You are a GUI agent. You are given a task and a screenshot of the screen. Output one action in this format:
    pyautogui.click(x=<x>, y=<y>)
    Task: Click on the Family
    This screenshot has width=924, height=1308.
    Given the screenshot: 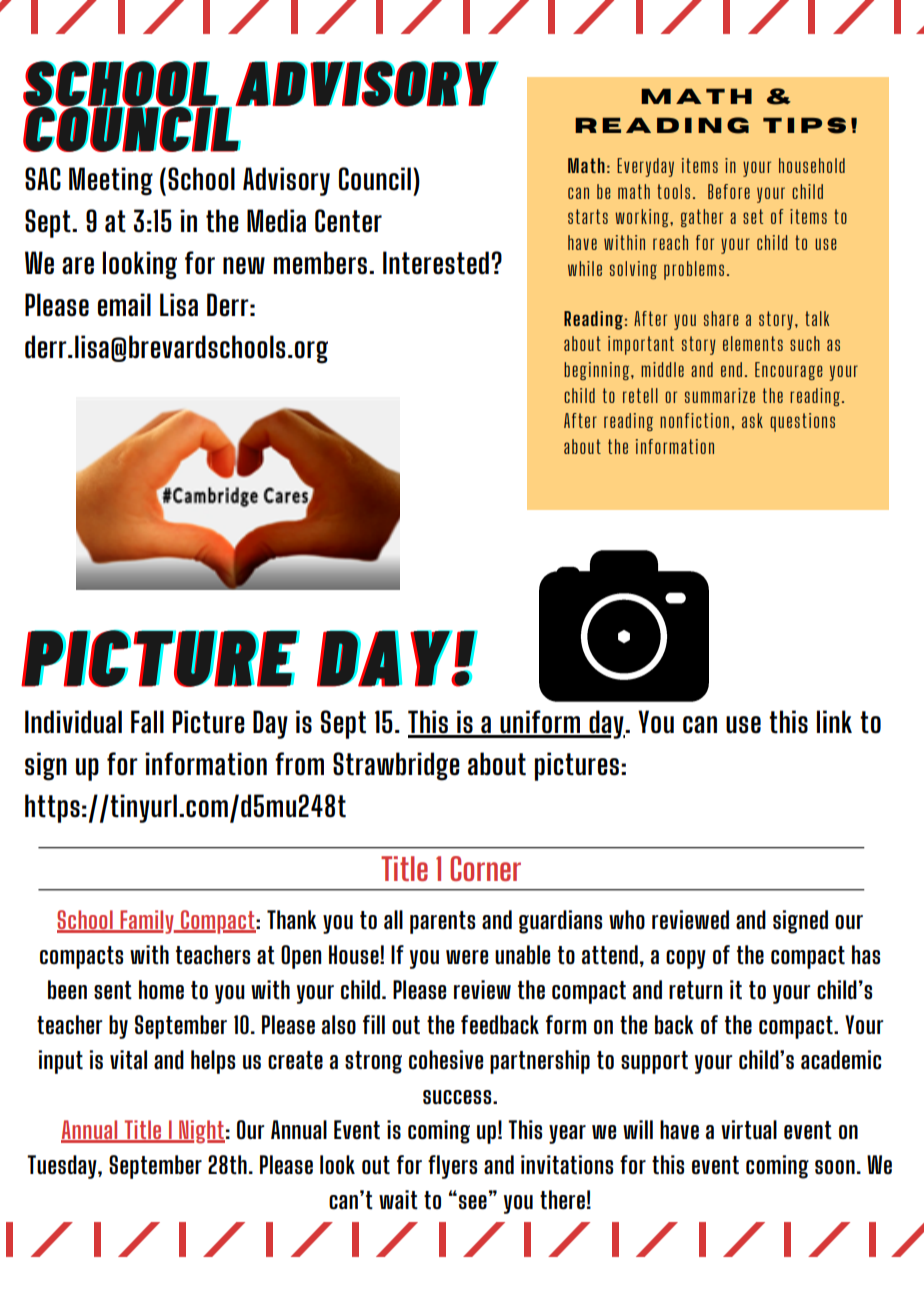 What is the action you would take?
    pyautogui.click(x=147, y=922)
